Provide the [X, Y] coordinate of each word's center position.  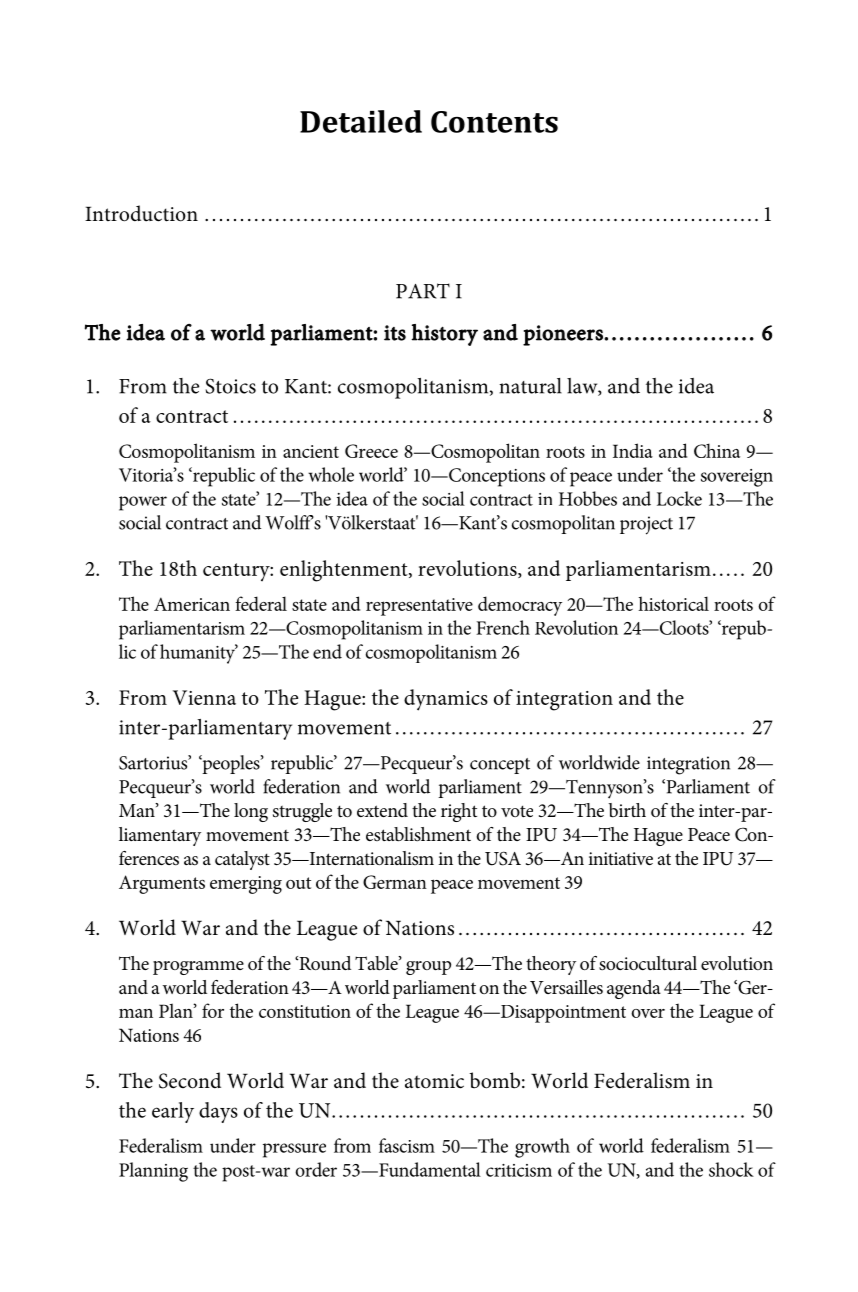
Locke [679, 498]
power [143, 503]
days [218, 1112]
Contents [494, 122]
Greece [371, 451]
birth [627, 810]
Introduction [141, 213]
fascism [407, 1145]
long [251, 812]
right [459, 812]
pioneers [564, 335]
